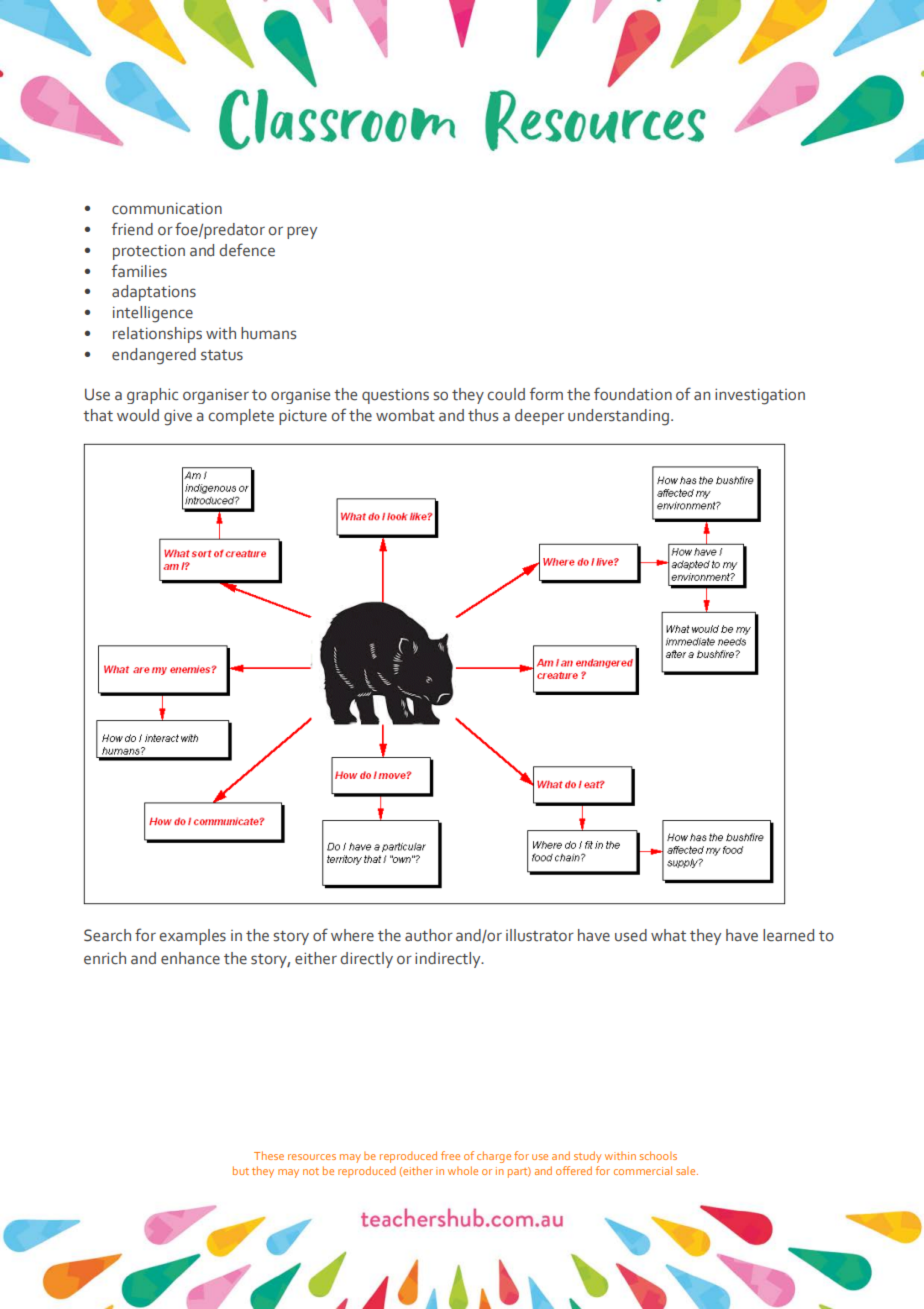 The image size is (924, 1309). What do you see at coordinates (668, 935) in the screenshot?
I see `what` at bounding box center [668, 935].
